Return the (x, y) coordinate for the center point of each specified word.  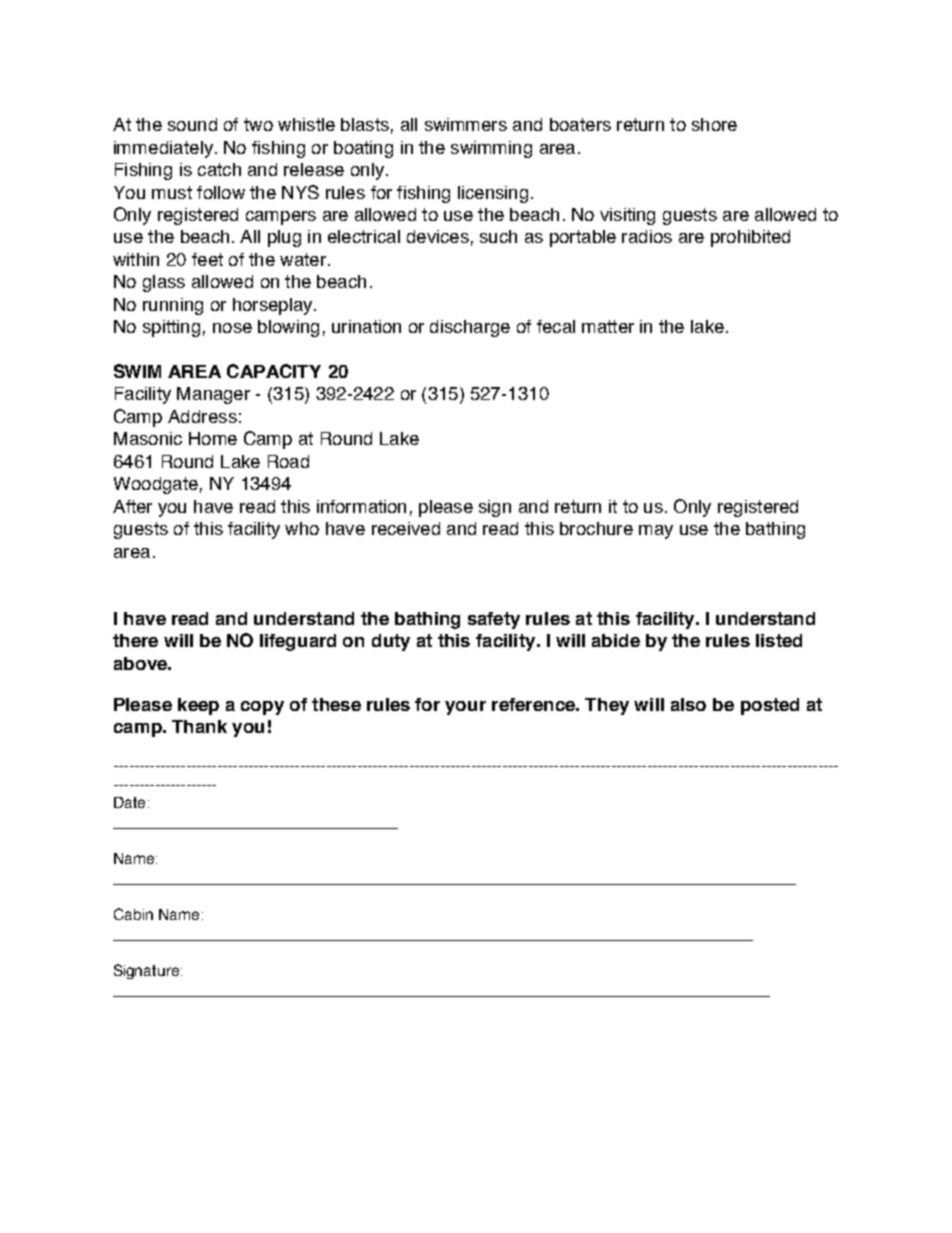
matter (608, 326)
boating (363, 149)
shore (714, 124)
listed (779, 640)
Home (213, 438)
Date (129, 802)
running (173, 306)
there (135, 640)
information (361, 506)
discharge (470, 328)
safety (494, 620)
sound (192, 124)
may (656, 532)
